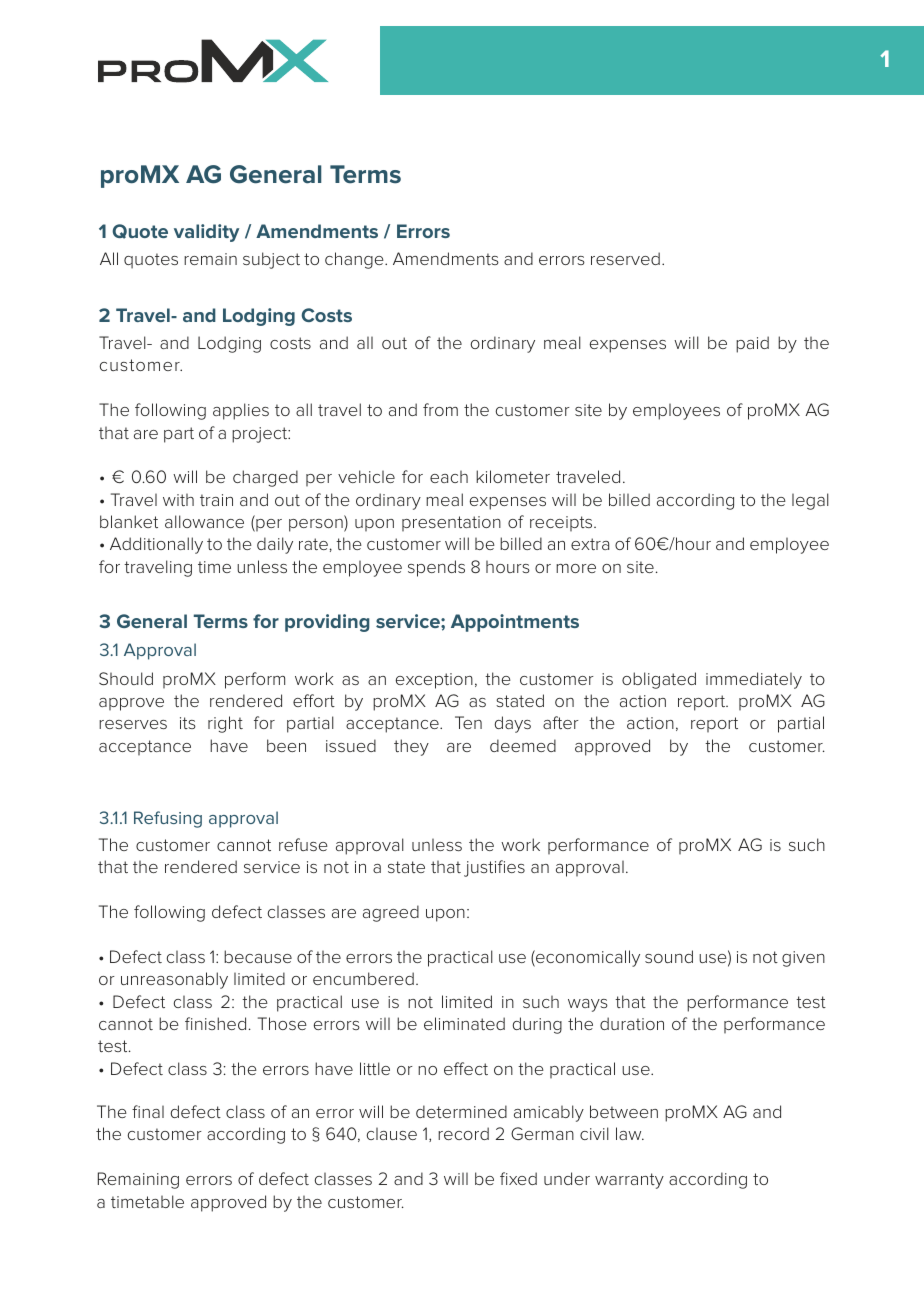 The height and width of the screenshot is (1308, 924). What do you see at coordinates (754, 680) in the screenshot?
I see `immediately` at bounding box center [754, 680].
